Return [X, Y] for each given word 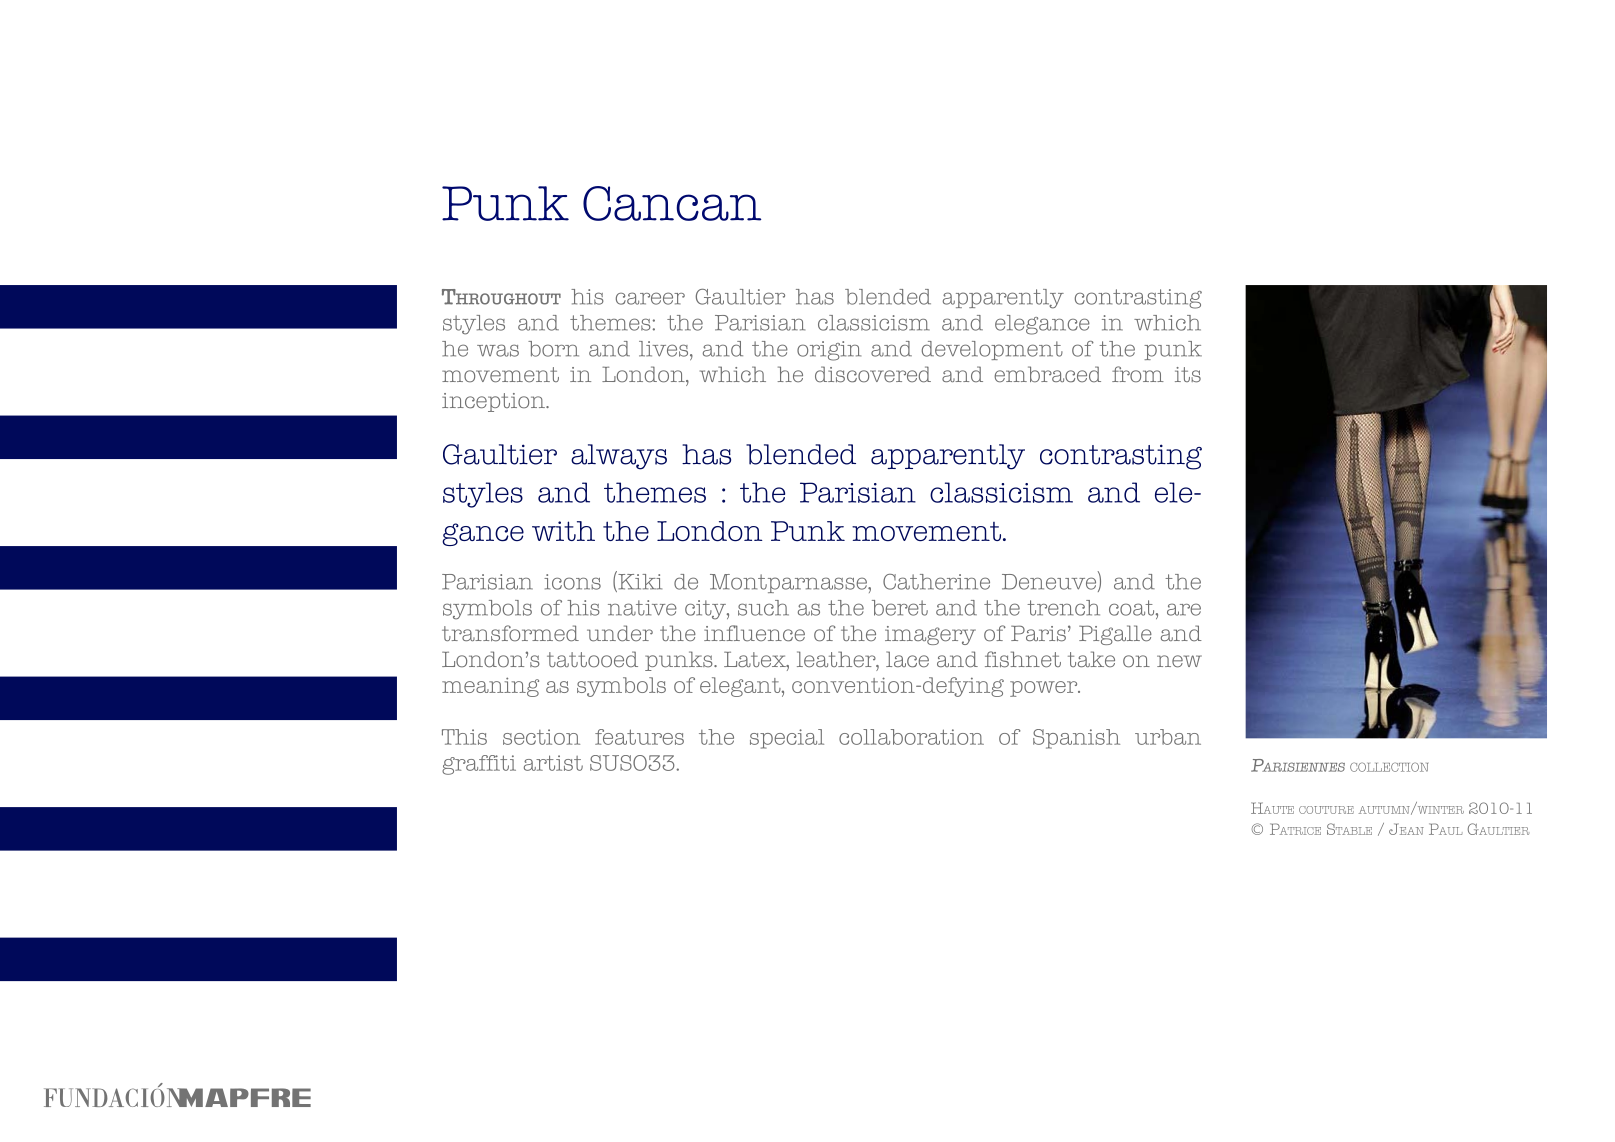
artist [553, 763]
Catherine [936, 582]
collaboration [911, 737]
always [619, 457]
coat [1133, 608]
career [650, 298]
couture [1326, 810]
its [1188, 375]
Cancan [672, 203]
